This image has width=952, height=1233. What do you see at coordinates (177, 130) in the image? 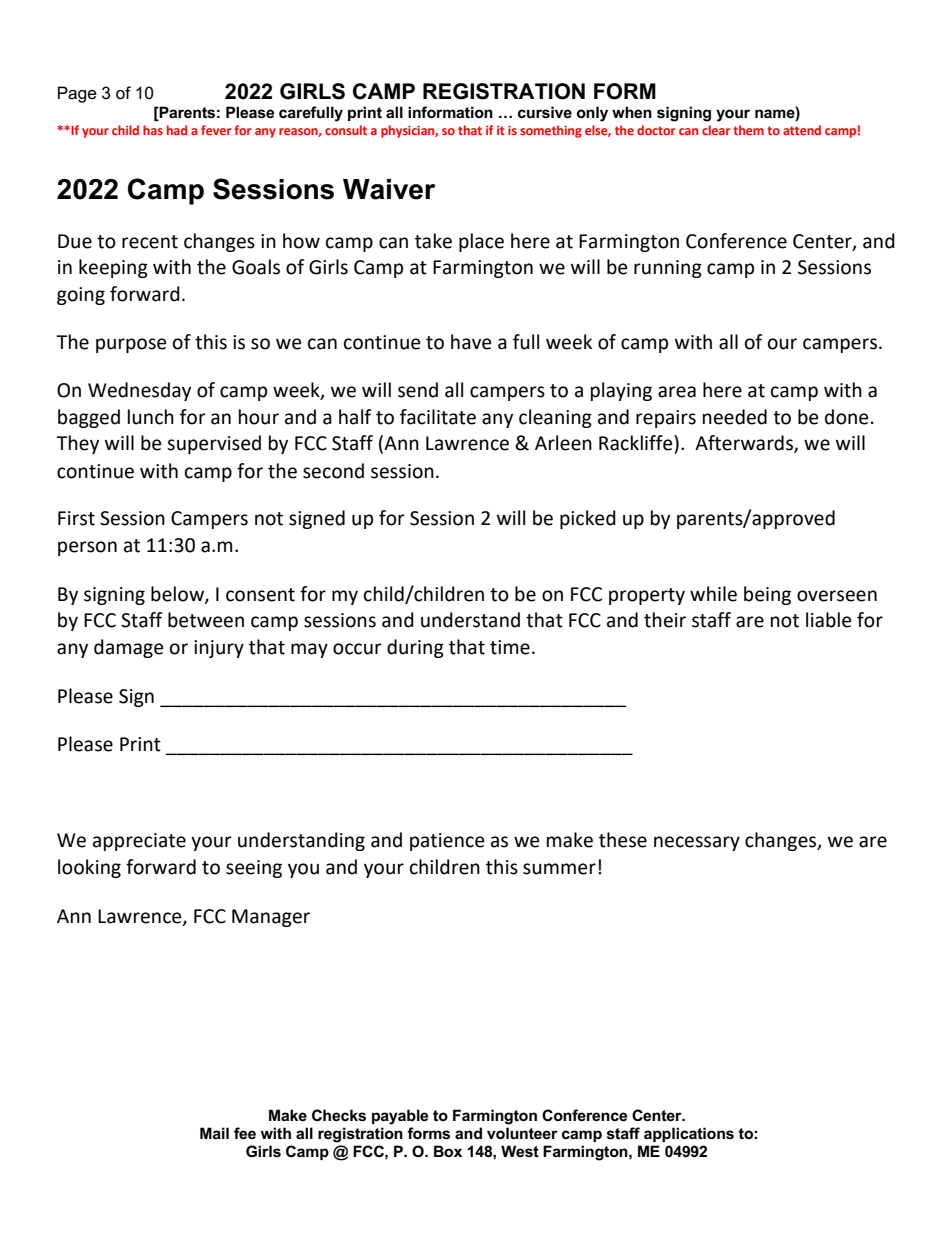
I see `had` at bounding box center [177, 130].
